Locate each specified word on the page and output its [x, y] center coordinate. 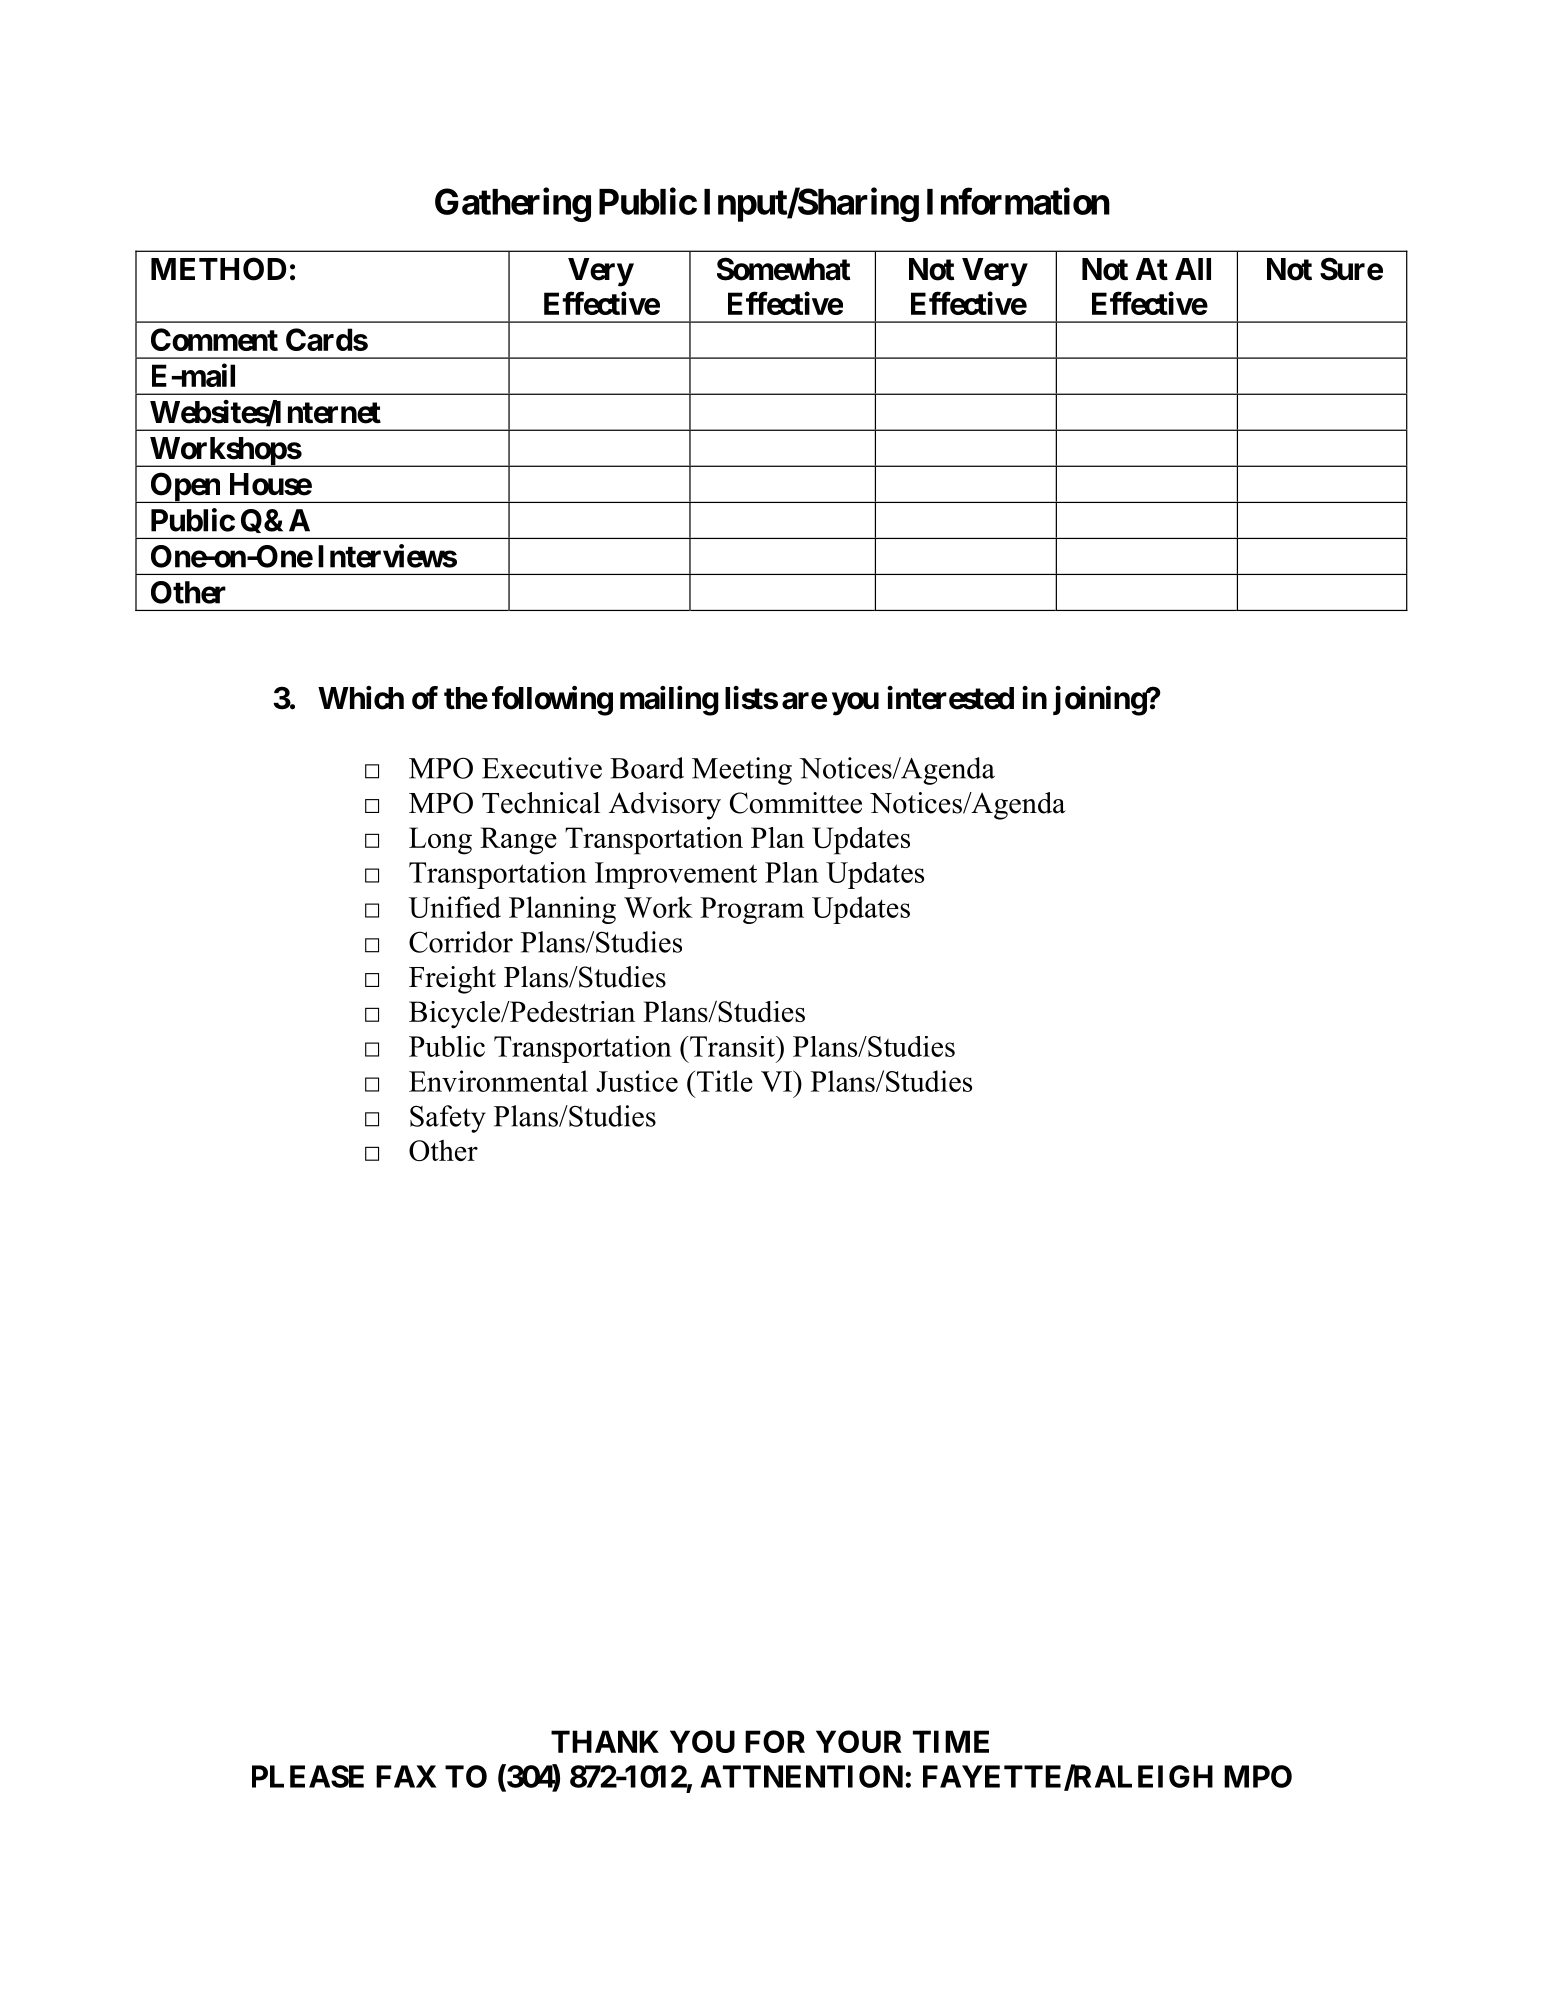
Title [723, 1081]
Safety [448, 1119]
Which [361, 698]
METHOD [218, 269]
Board [647, 768]
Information [1018, 201]
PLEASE [308, 1776]
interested [950, 698]
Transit [732, 1046]
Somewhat [783, 269]
